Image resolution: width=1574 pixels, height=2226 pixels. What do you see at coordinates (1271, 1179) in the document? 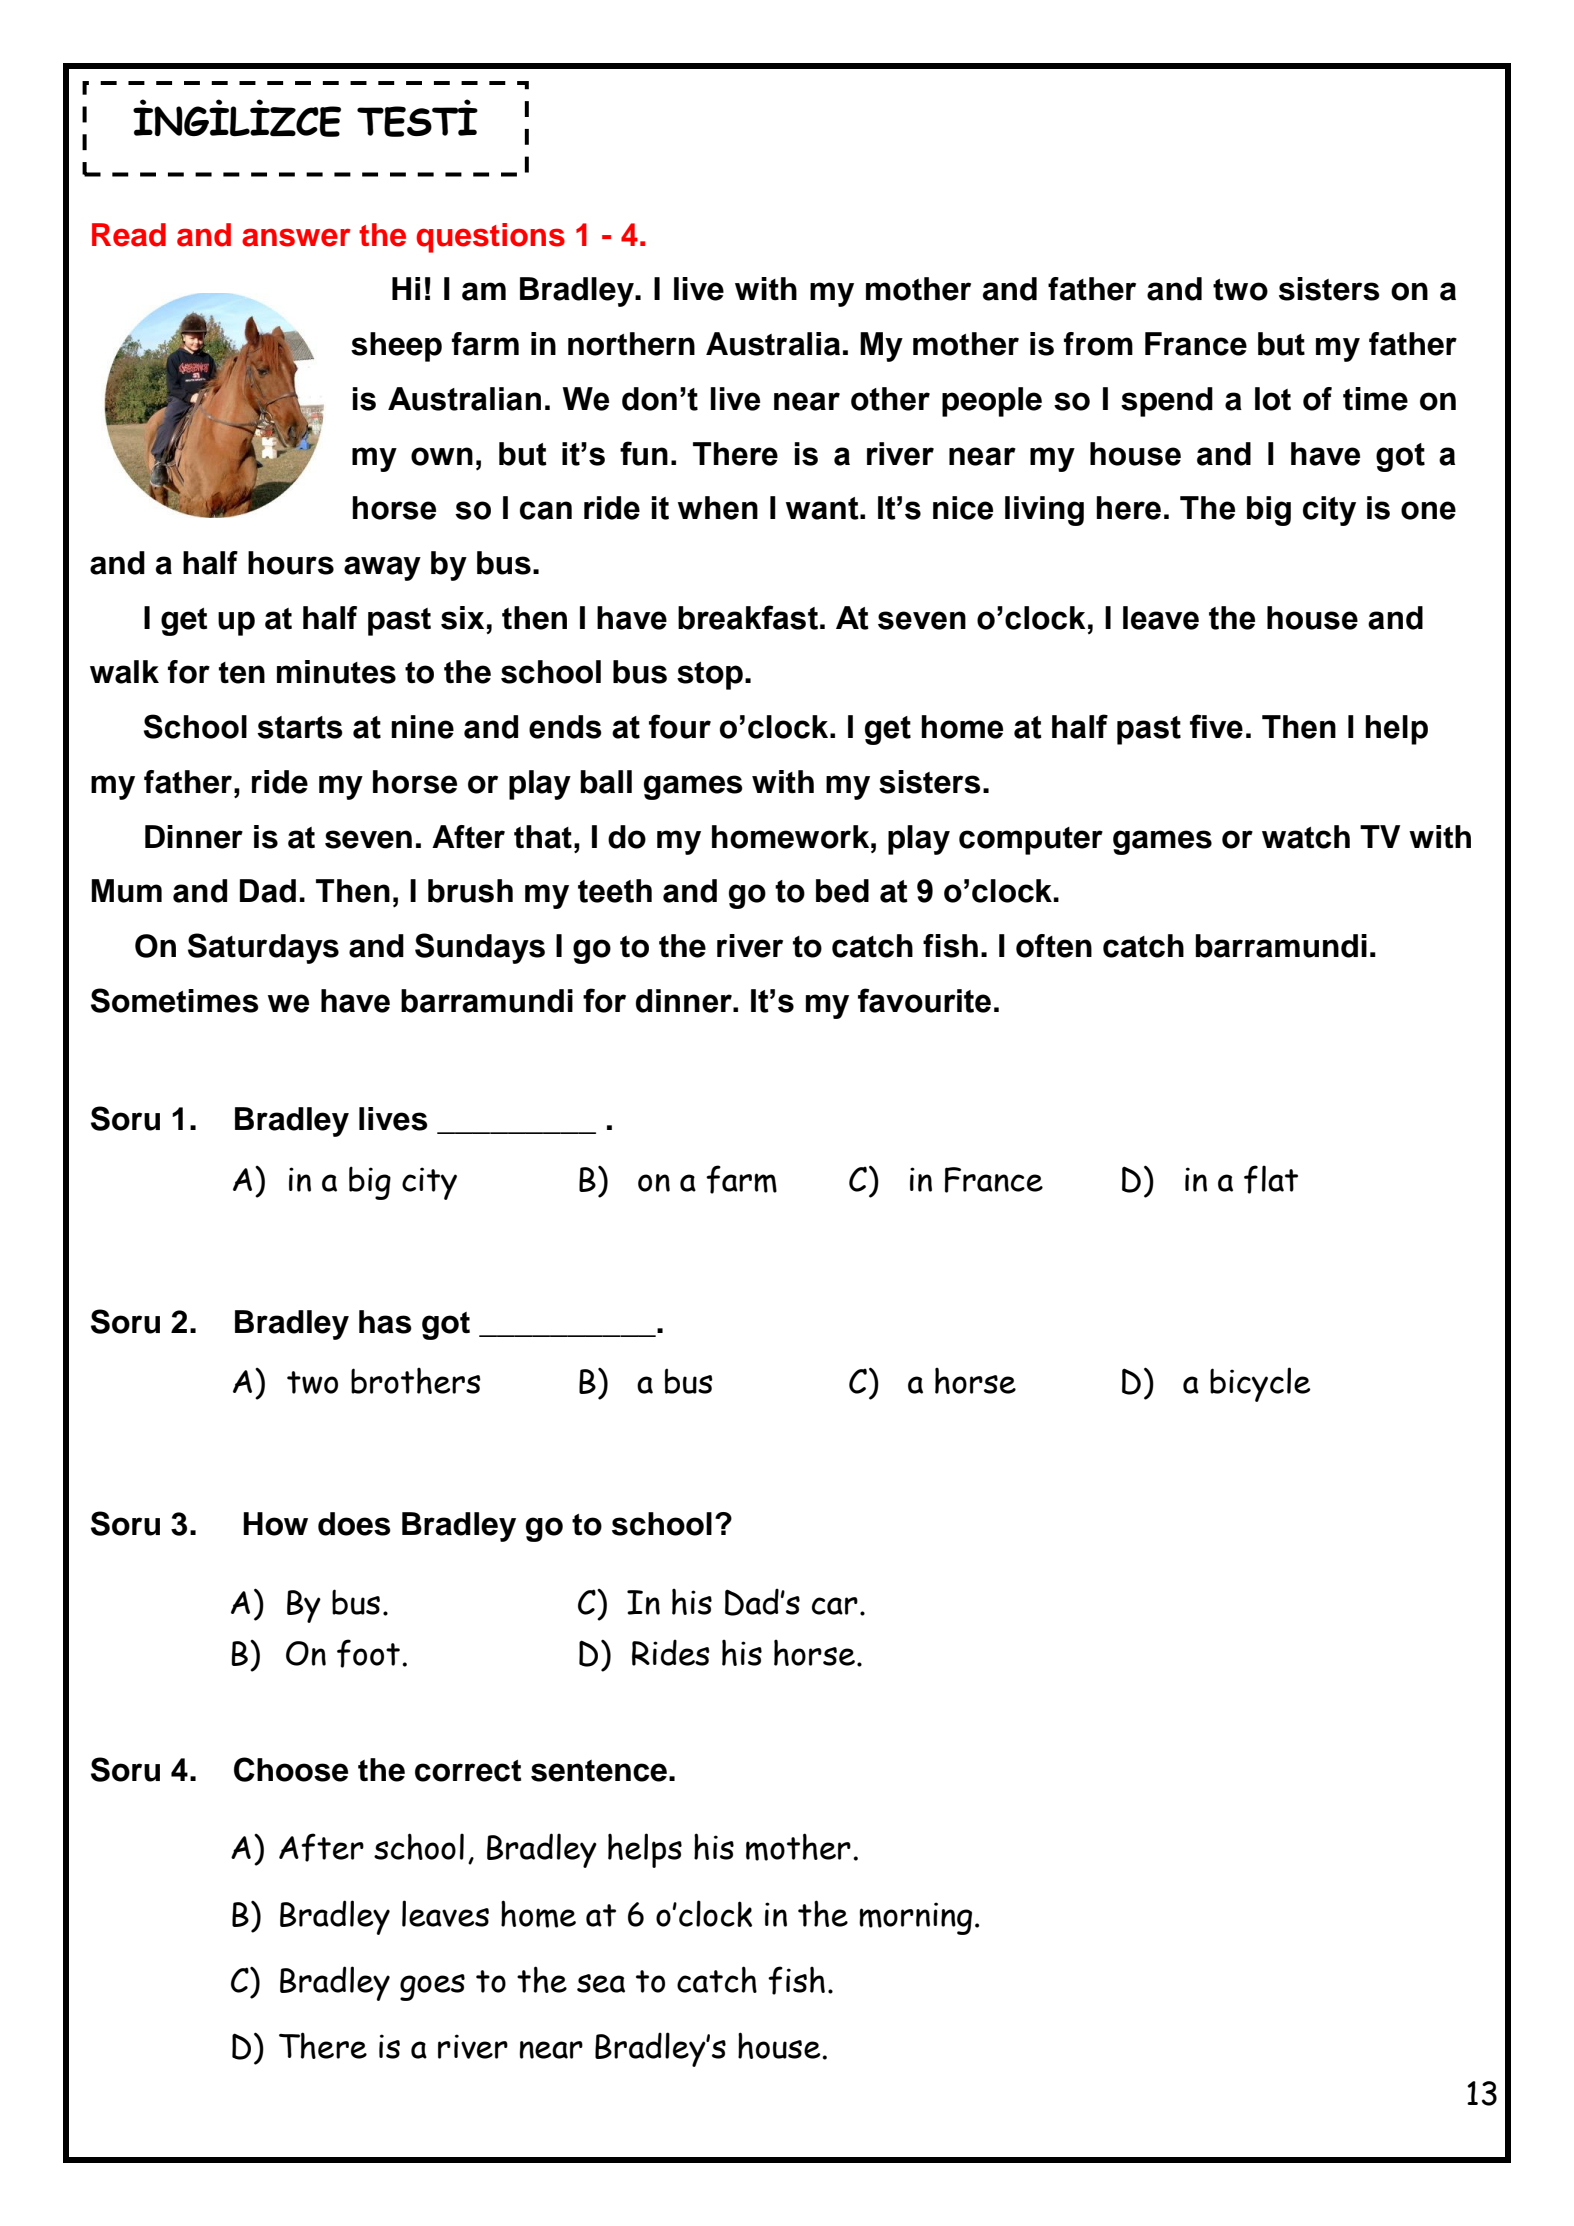
I see `flat` at bounding box center [1271, 1179].
